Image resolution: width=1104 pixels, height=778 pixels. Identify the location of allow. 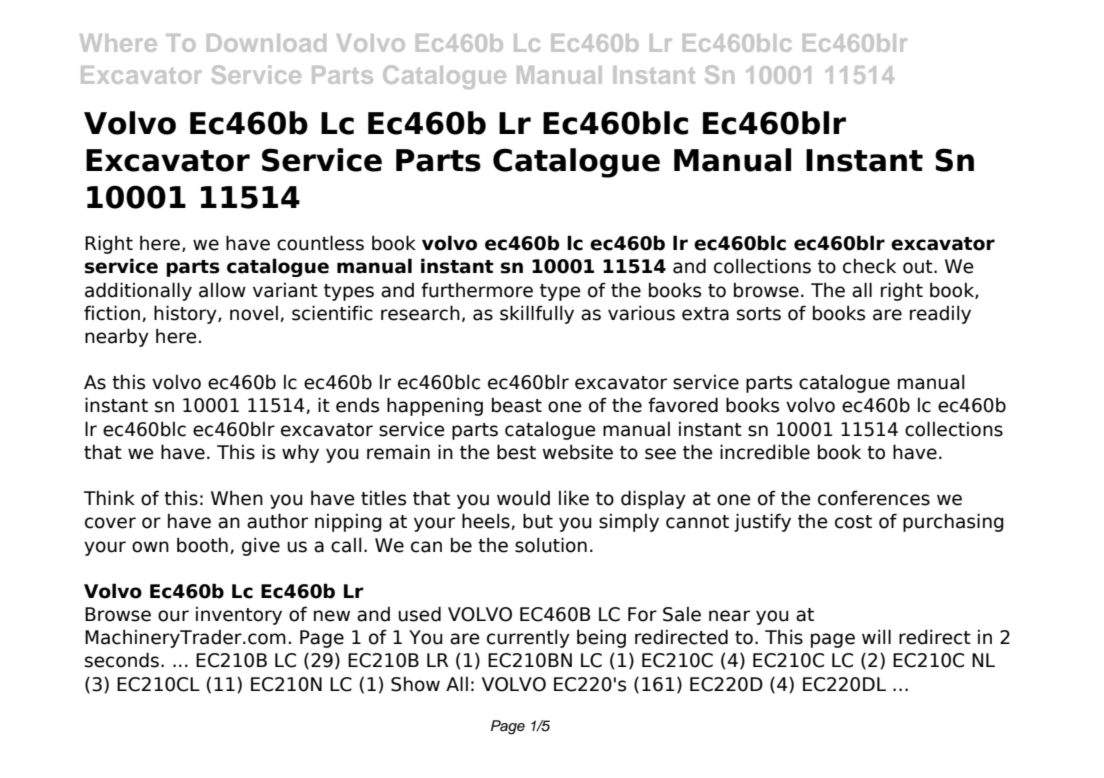
(222, 290).
